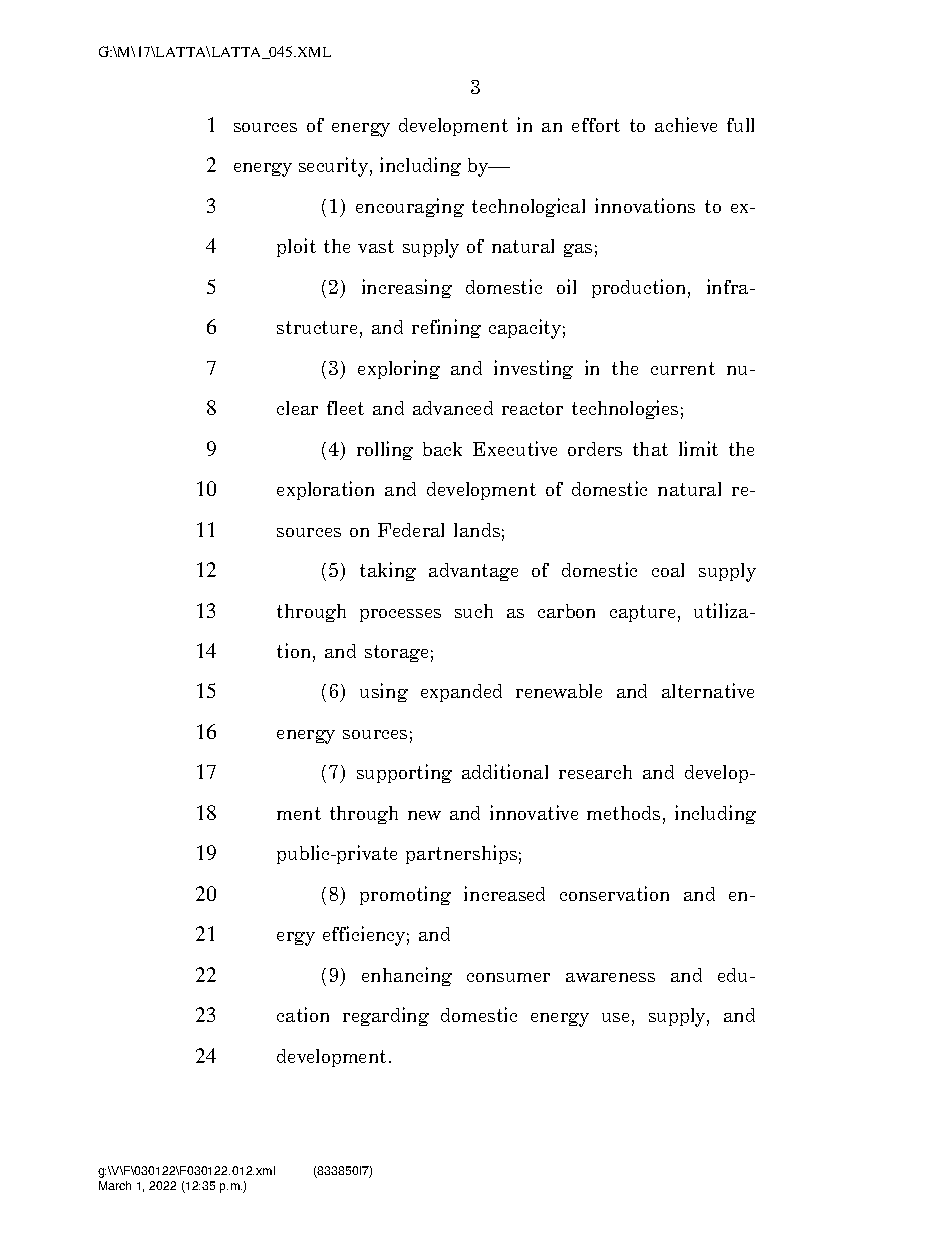  I want to click on fleet, so click(345, 408).
